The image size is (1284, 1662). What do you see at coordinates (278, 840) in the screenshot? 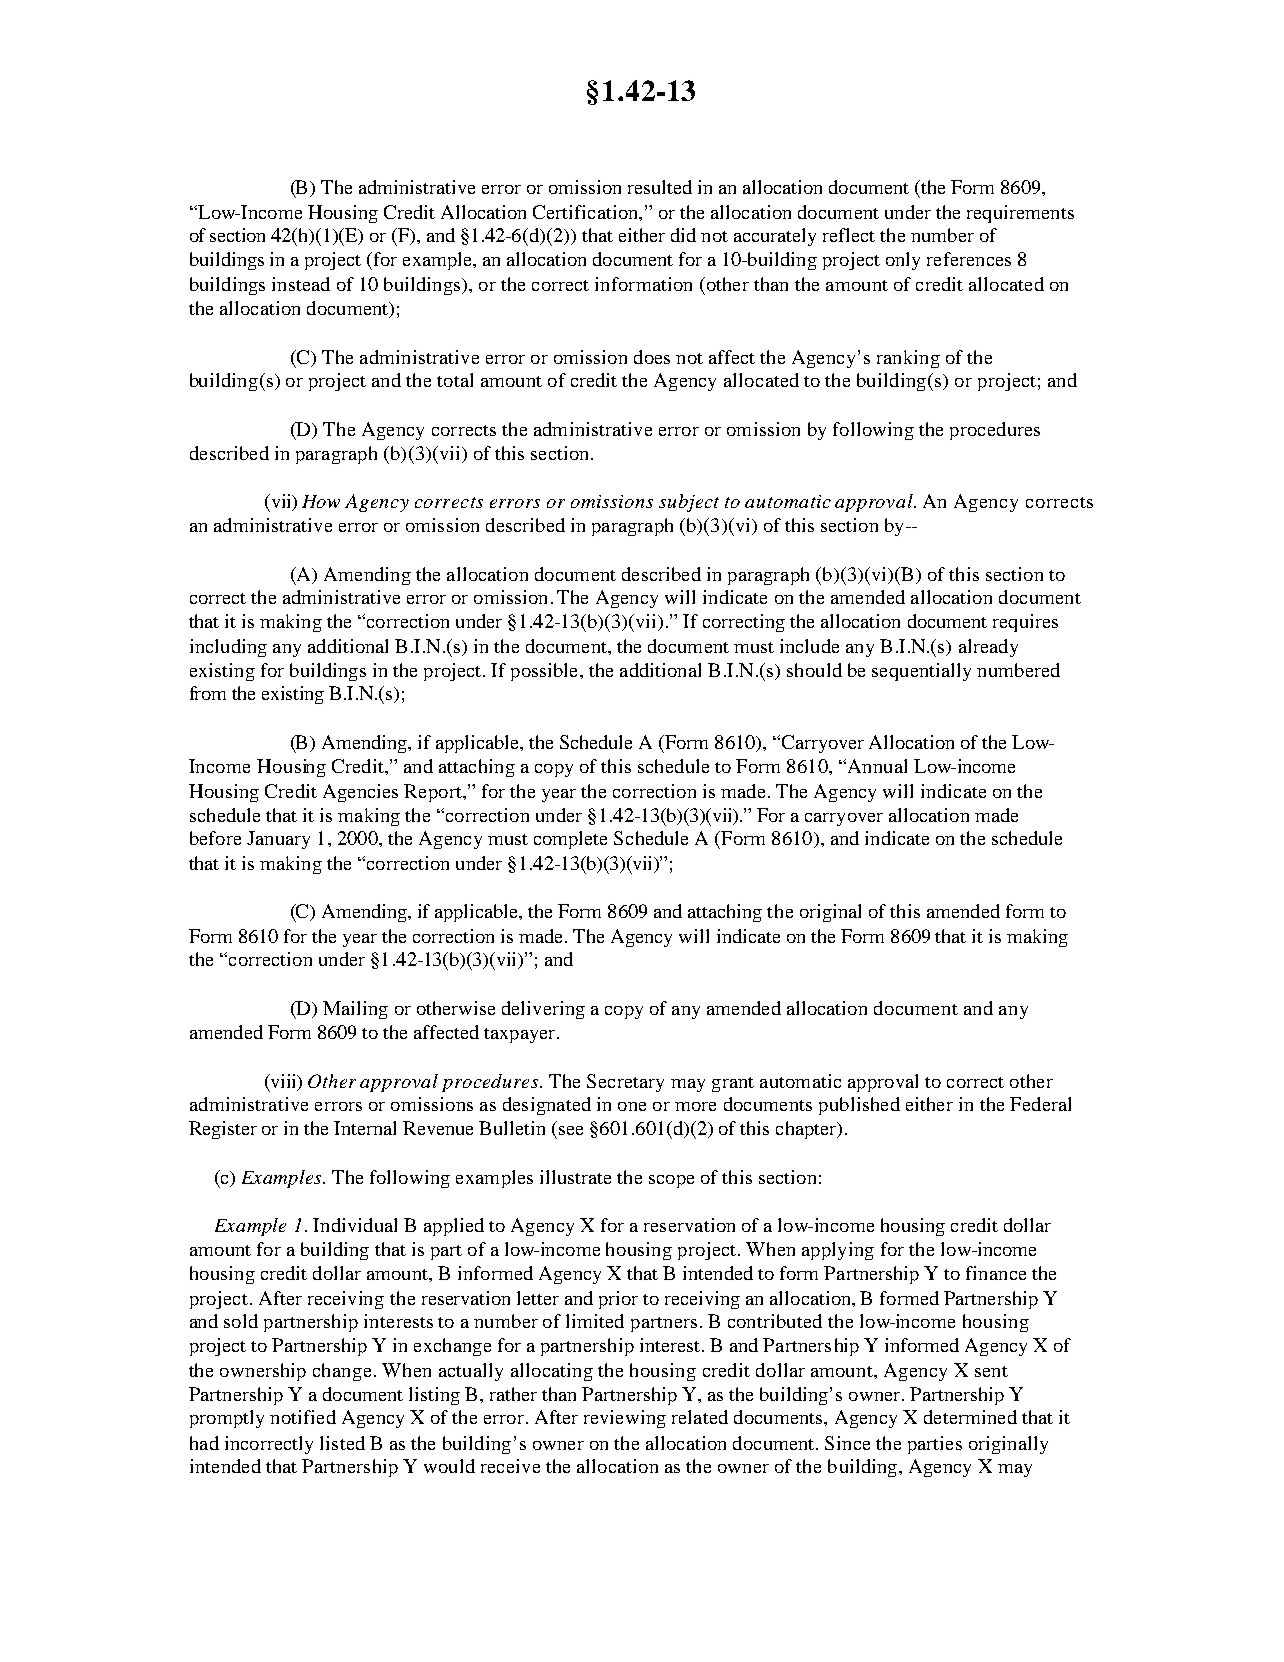
I see `January` at bounding box center [278, 840].
